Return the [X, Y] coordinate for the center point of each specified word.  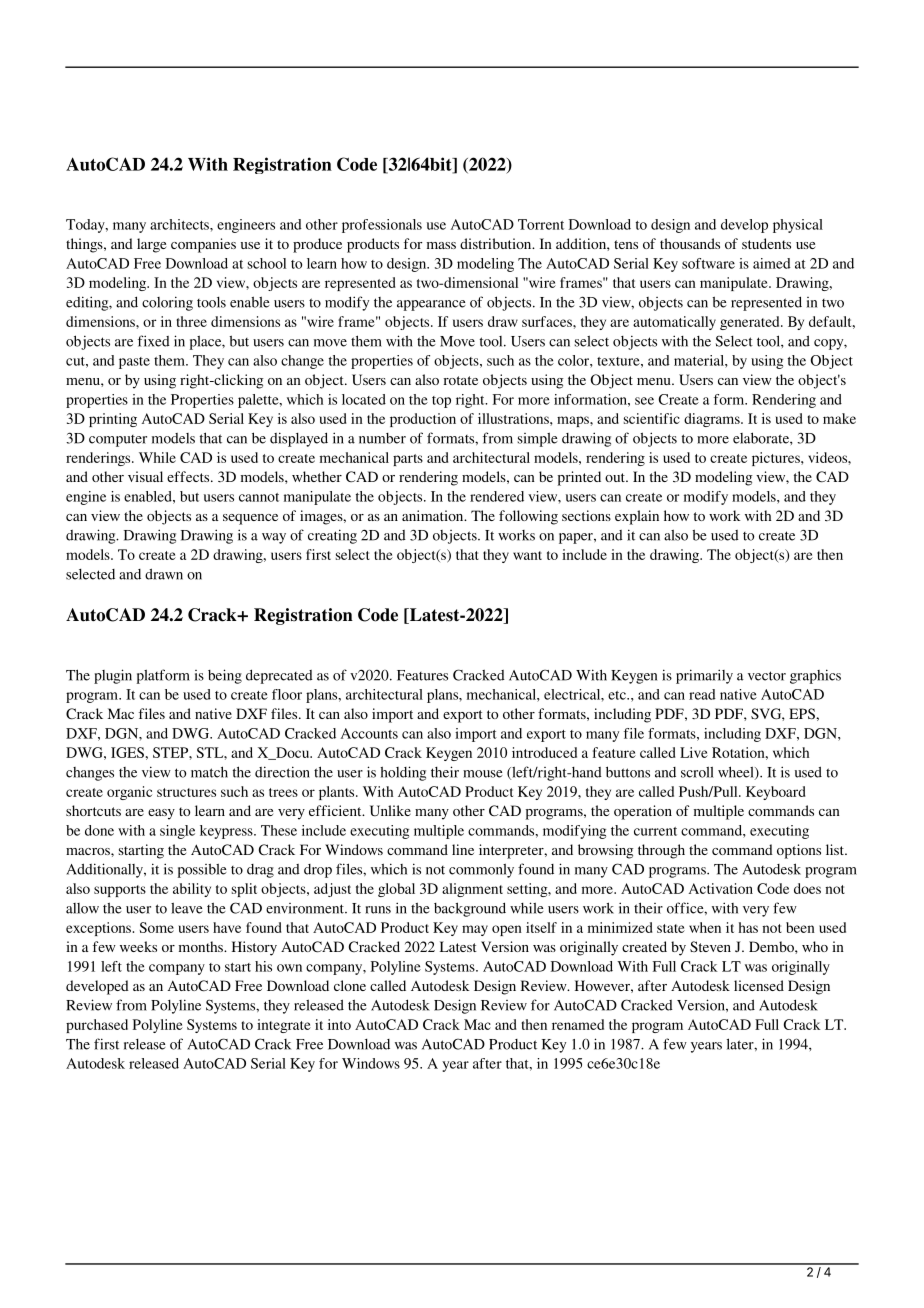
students [766, 243]
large [151, 245]
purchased [97, 1026]
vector [767, 676]
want [527, 555]
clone [350, 985]
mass [441, 245]
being [225, 676]
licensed [759, 985]
